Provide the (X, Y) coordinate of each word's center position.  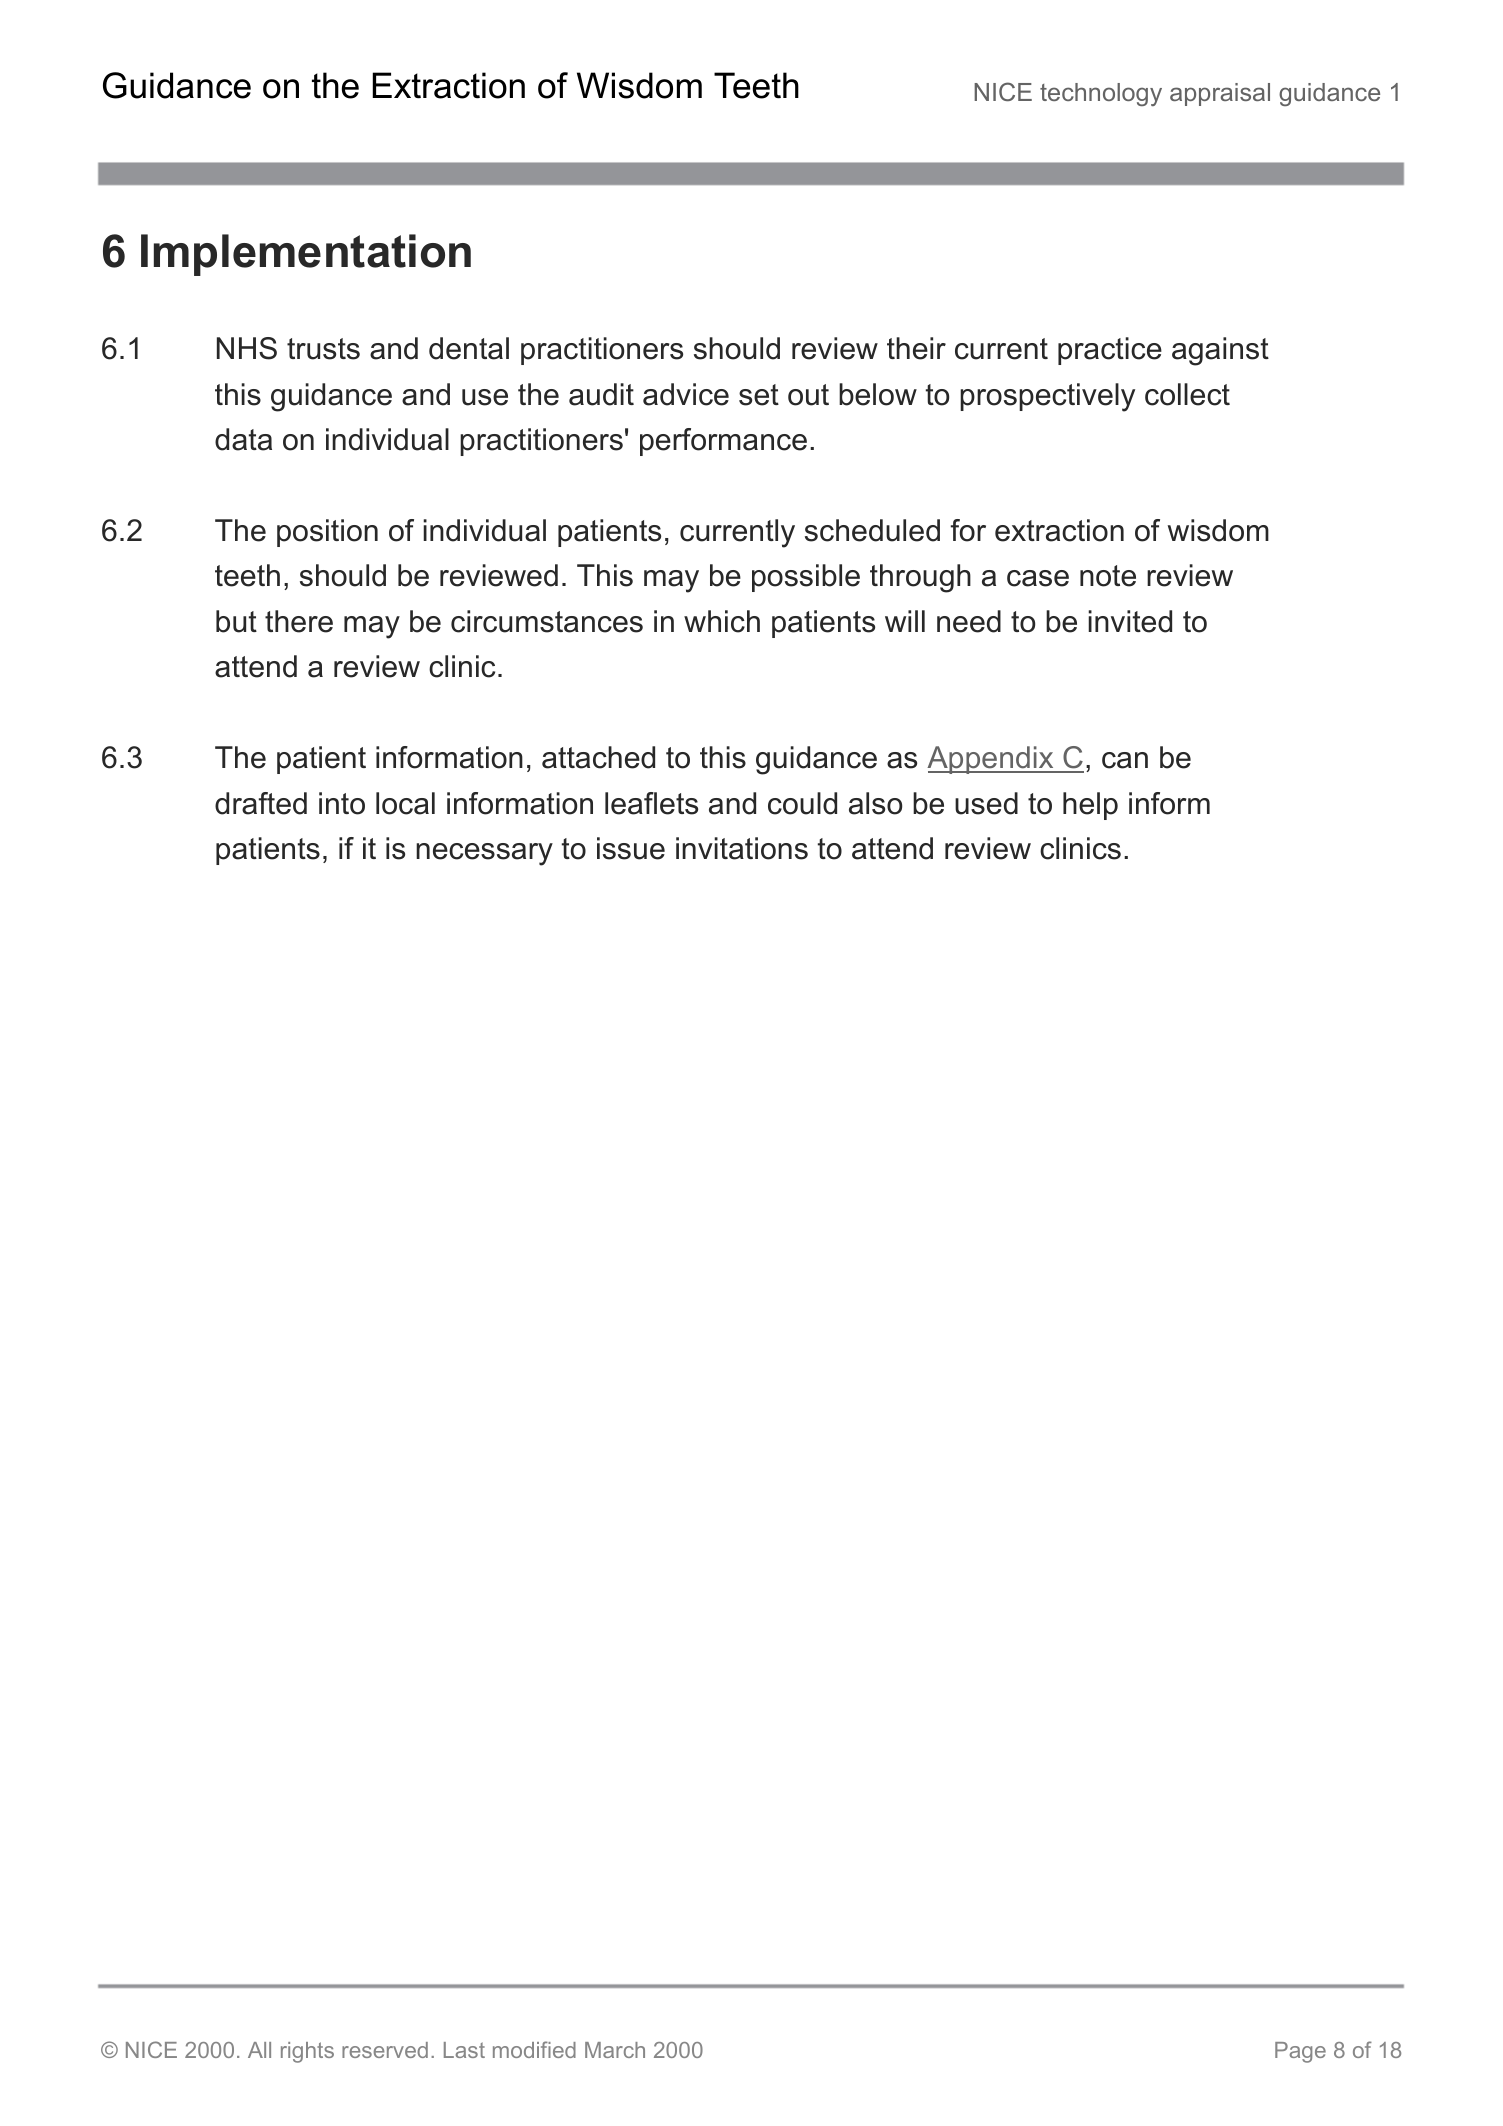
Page (1300, 2052)
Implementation (306, 255)
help (1090, 806)
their (916, 348)
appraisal (1220, 94)
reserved (385, 2050)
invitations (742, 848)
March (615, 2050)
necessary (484, 854)
